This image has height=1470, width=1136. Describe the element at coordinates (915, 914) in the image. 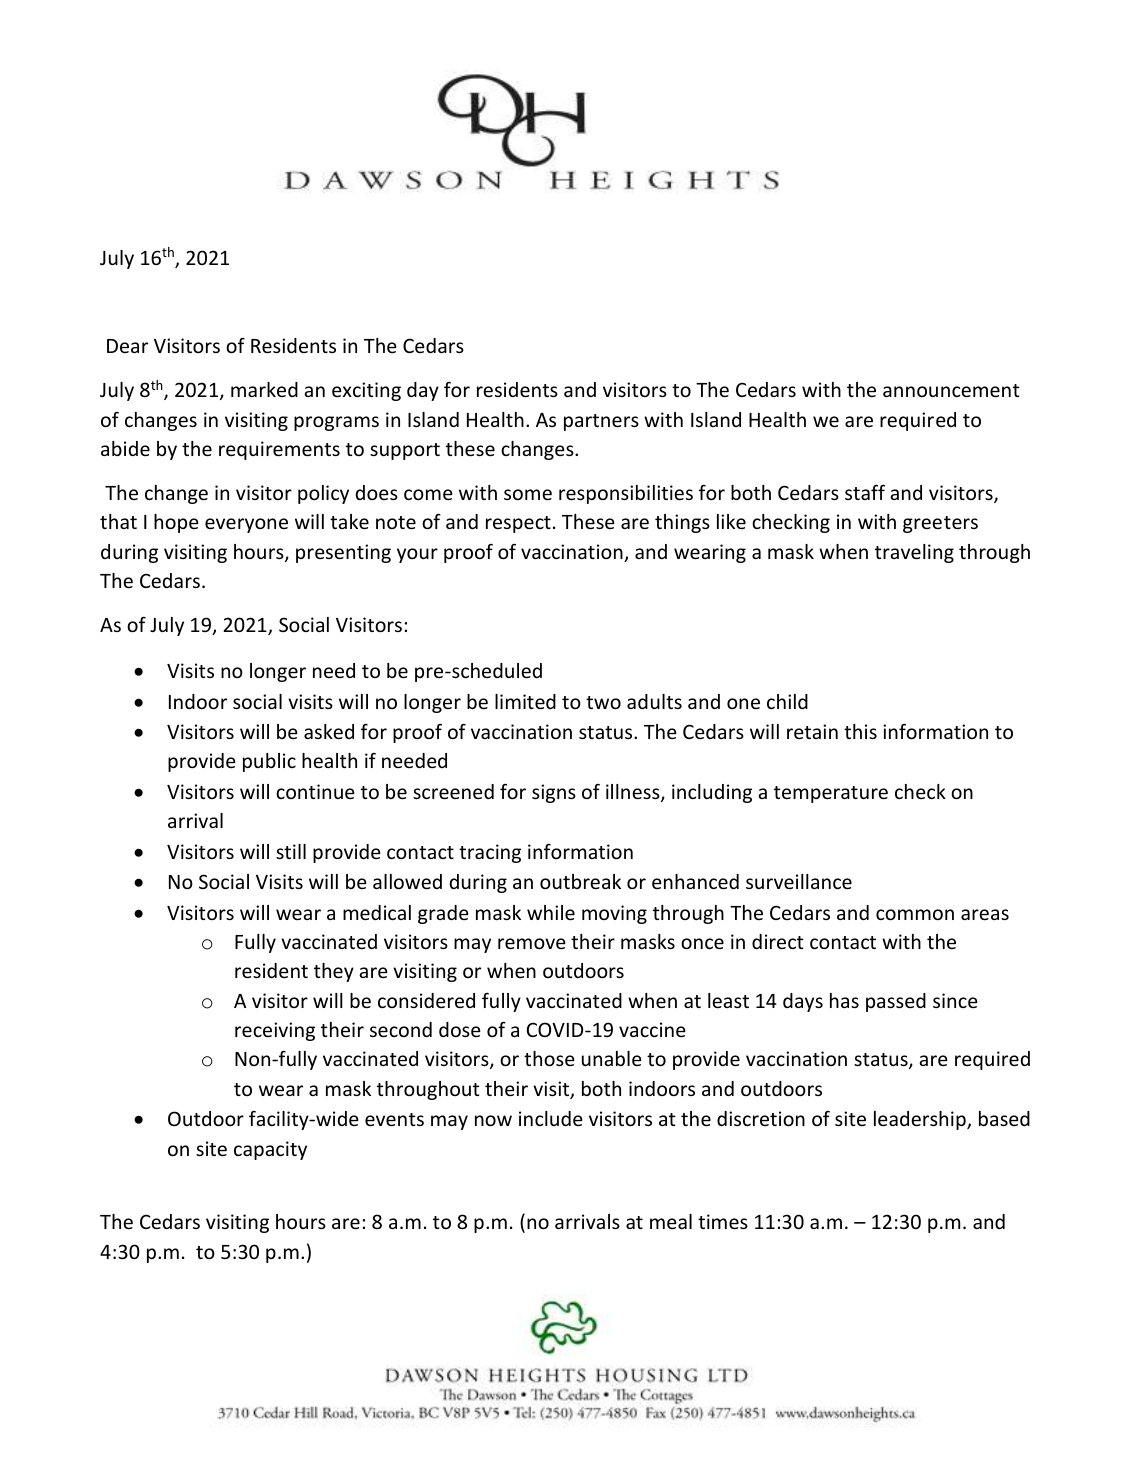

I see `common` at that location.
